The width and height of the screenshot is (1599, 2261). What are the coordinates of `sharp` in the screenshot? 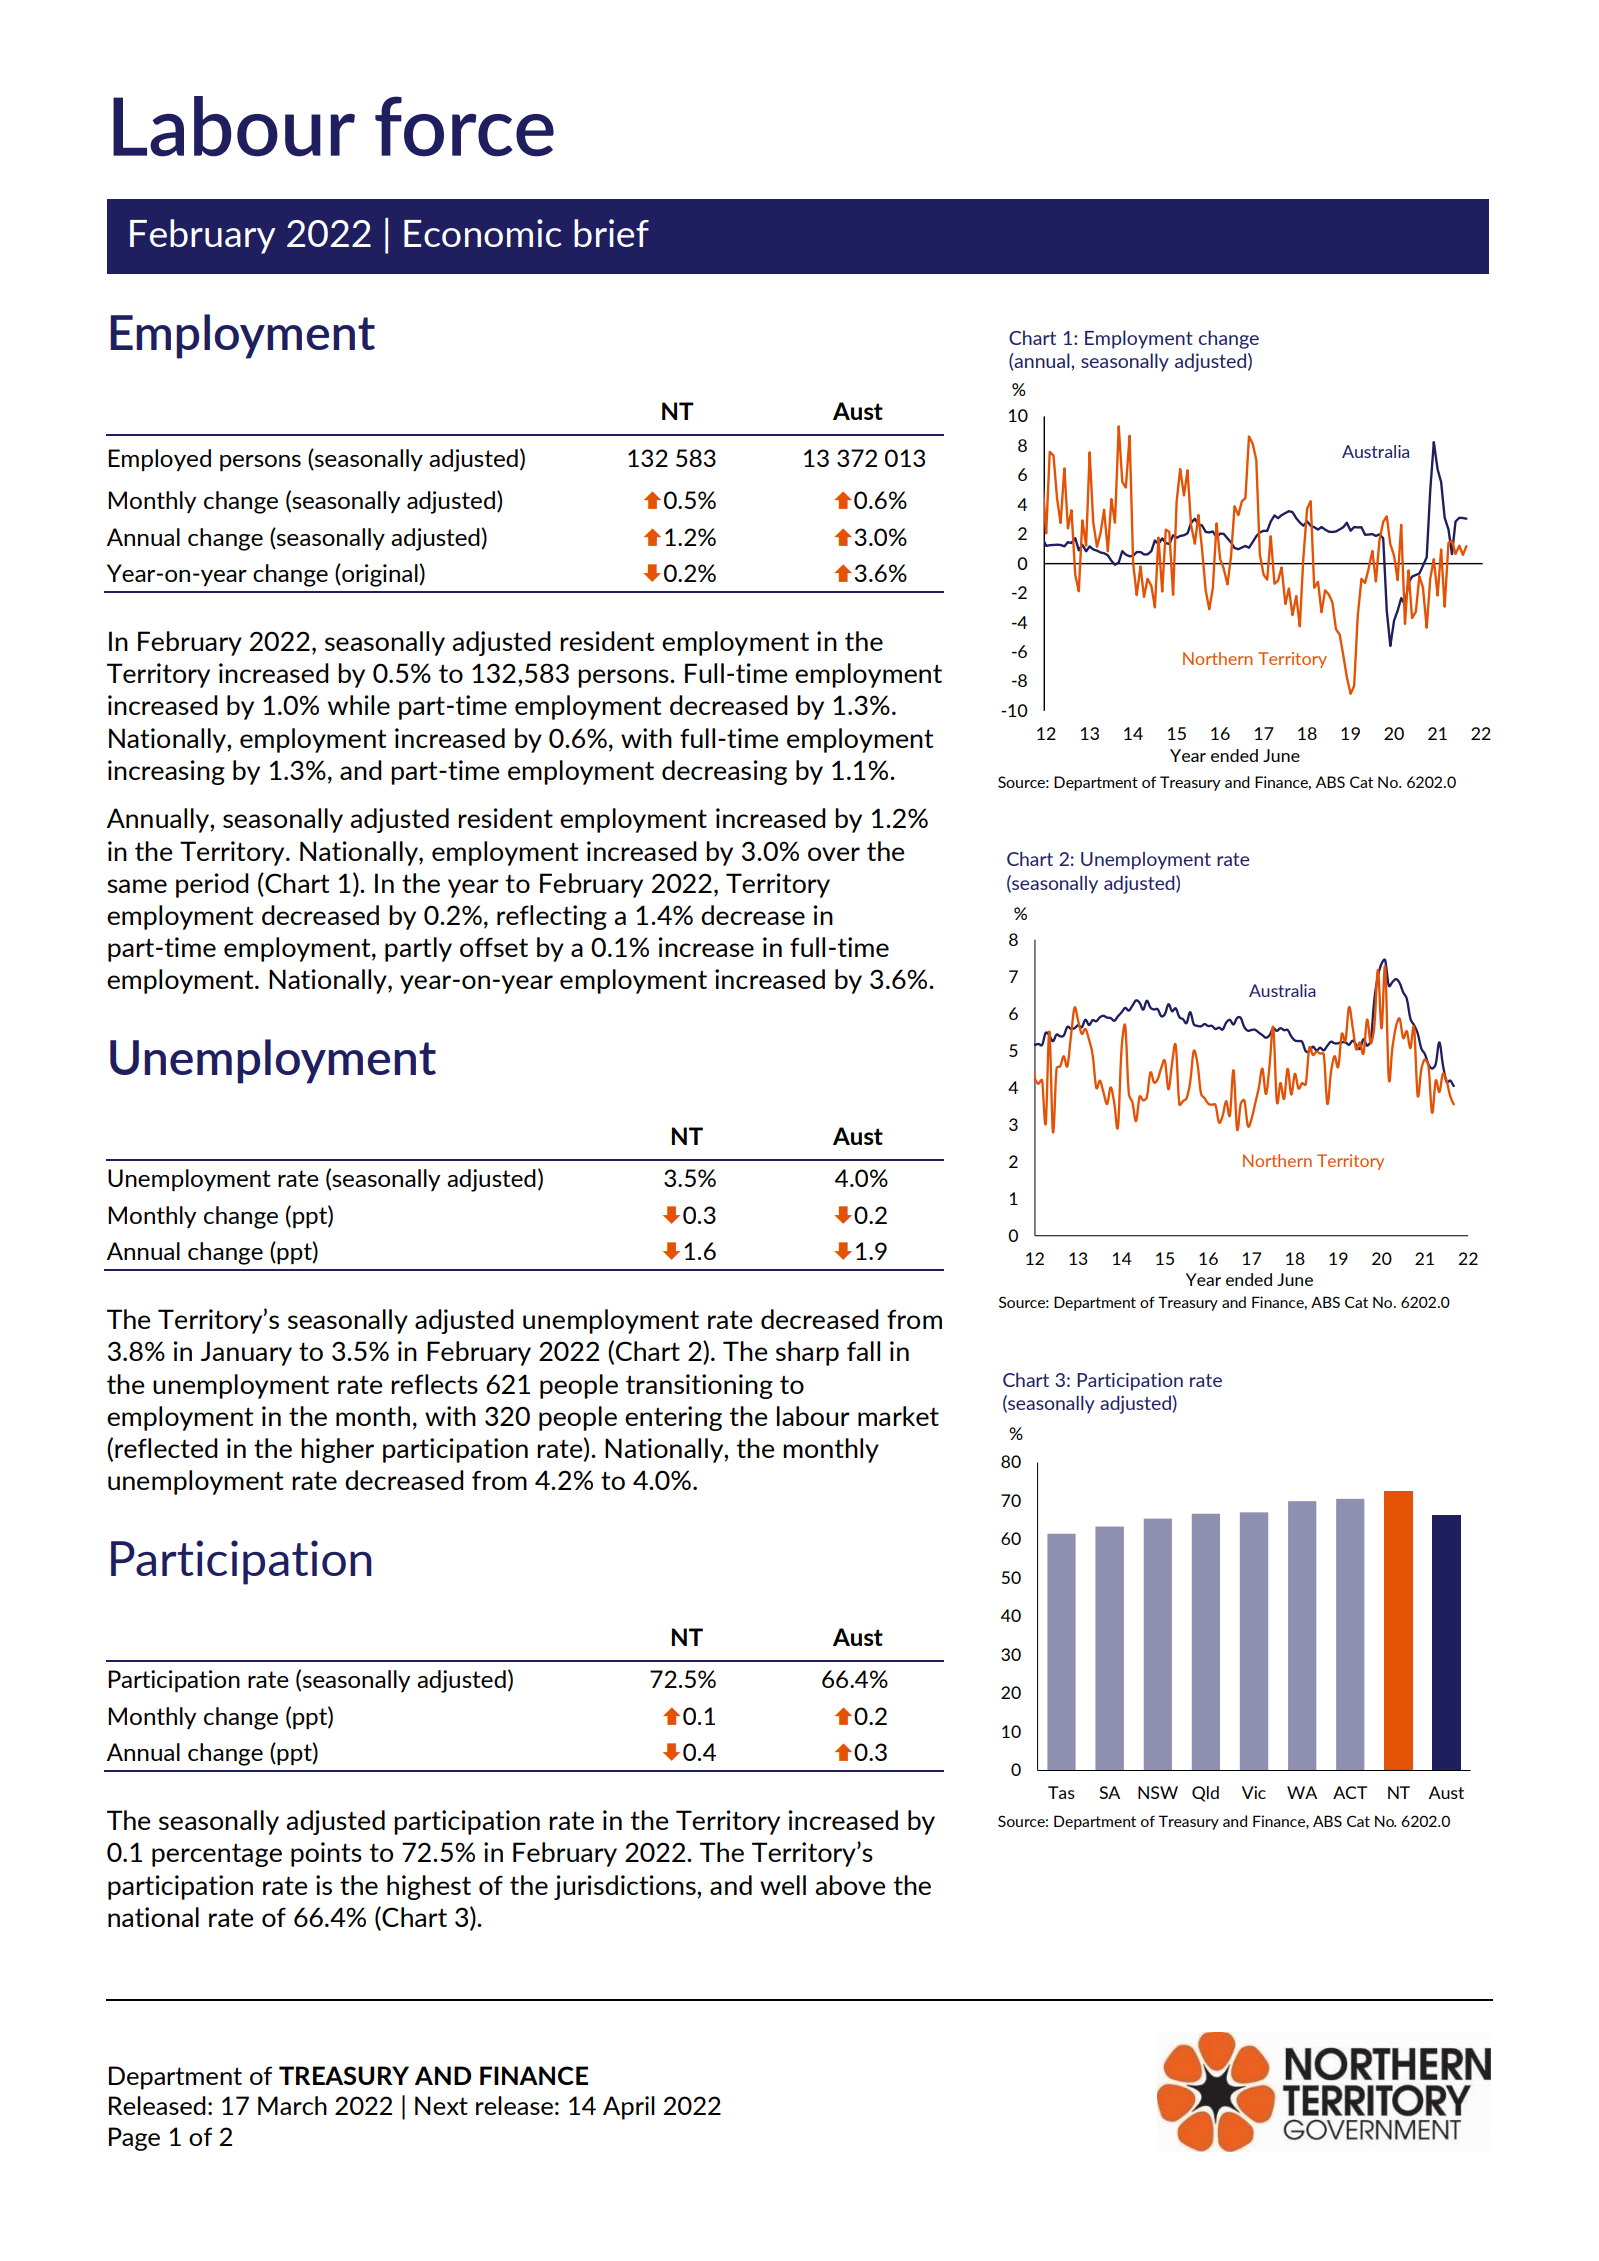 It's located at (807, 1353).
